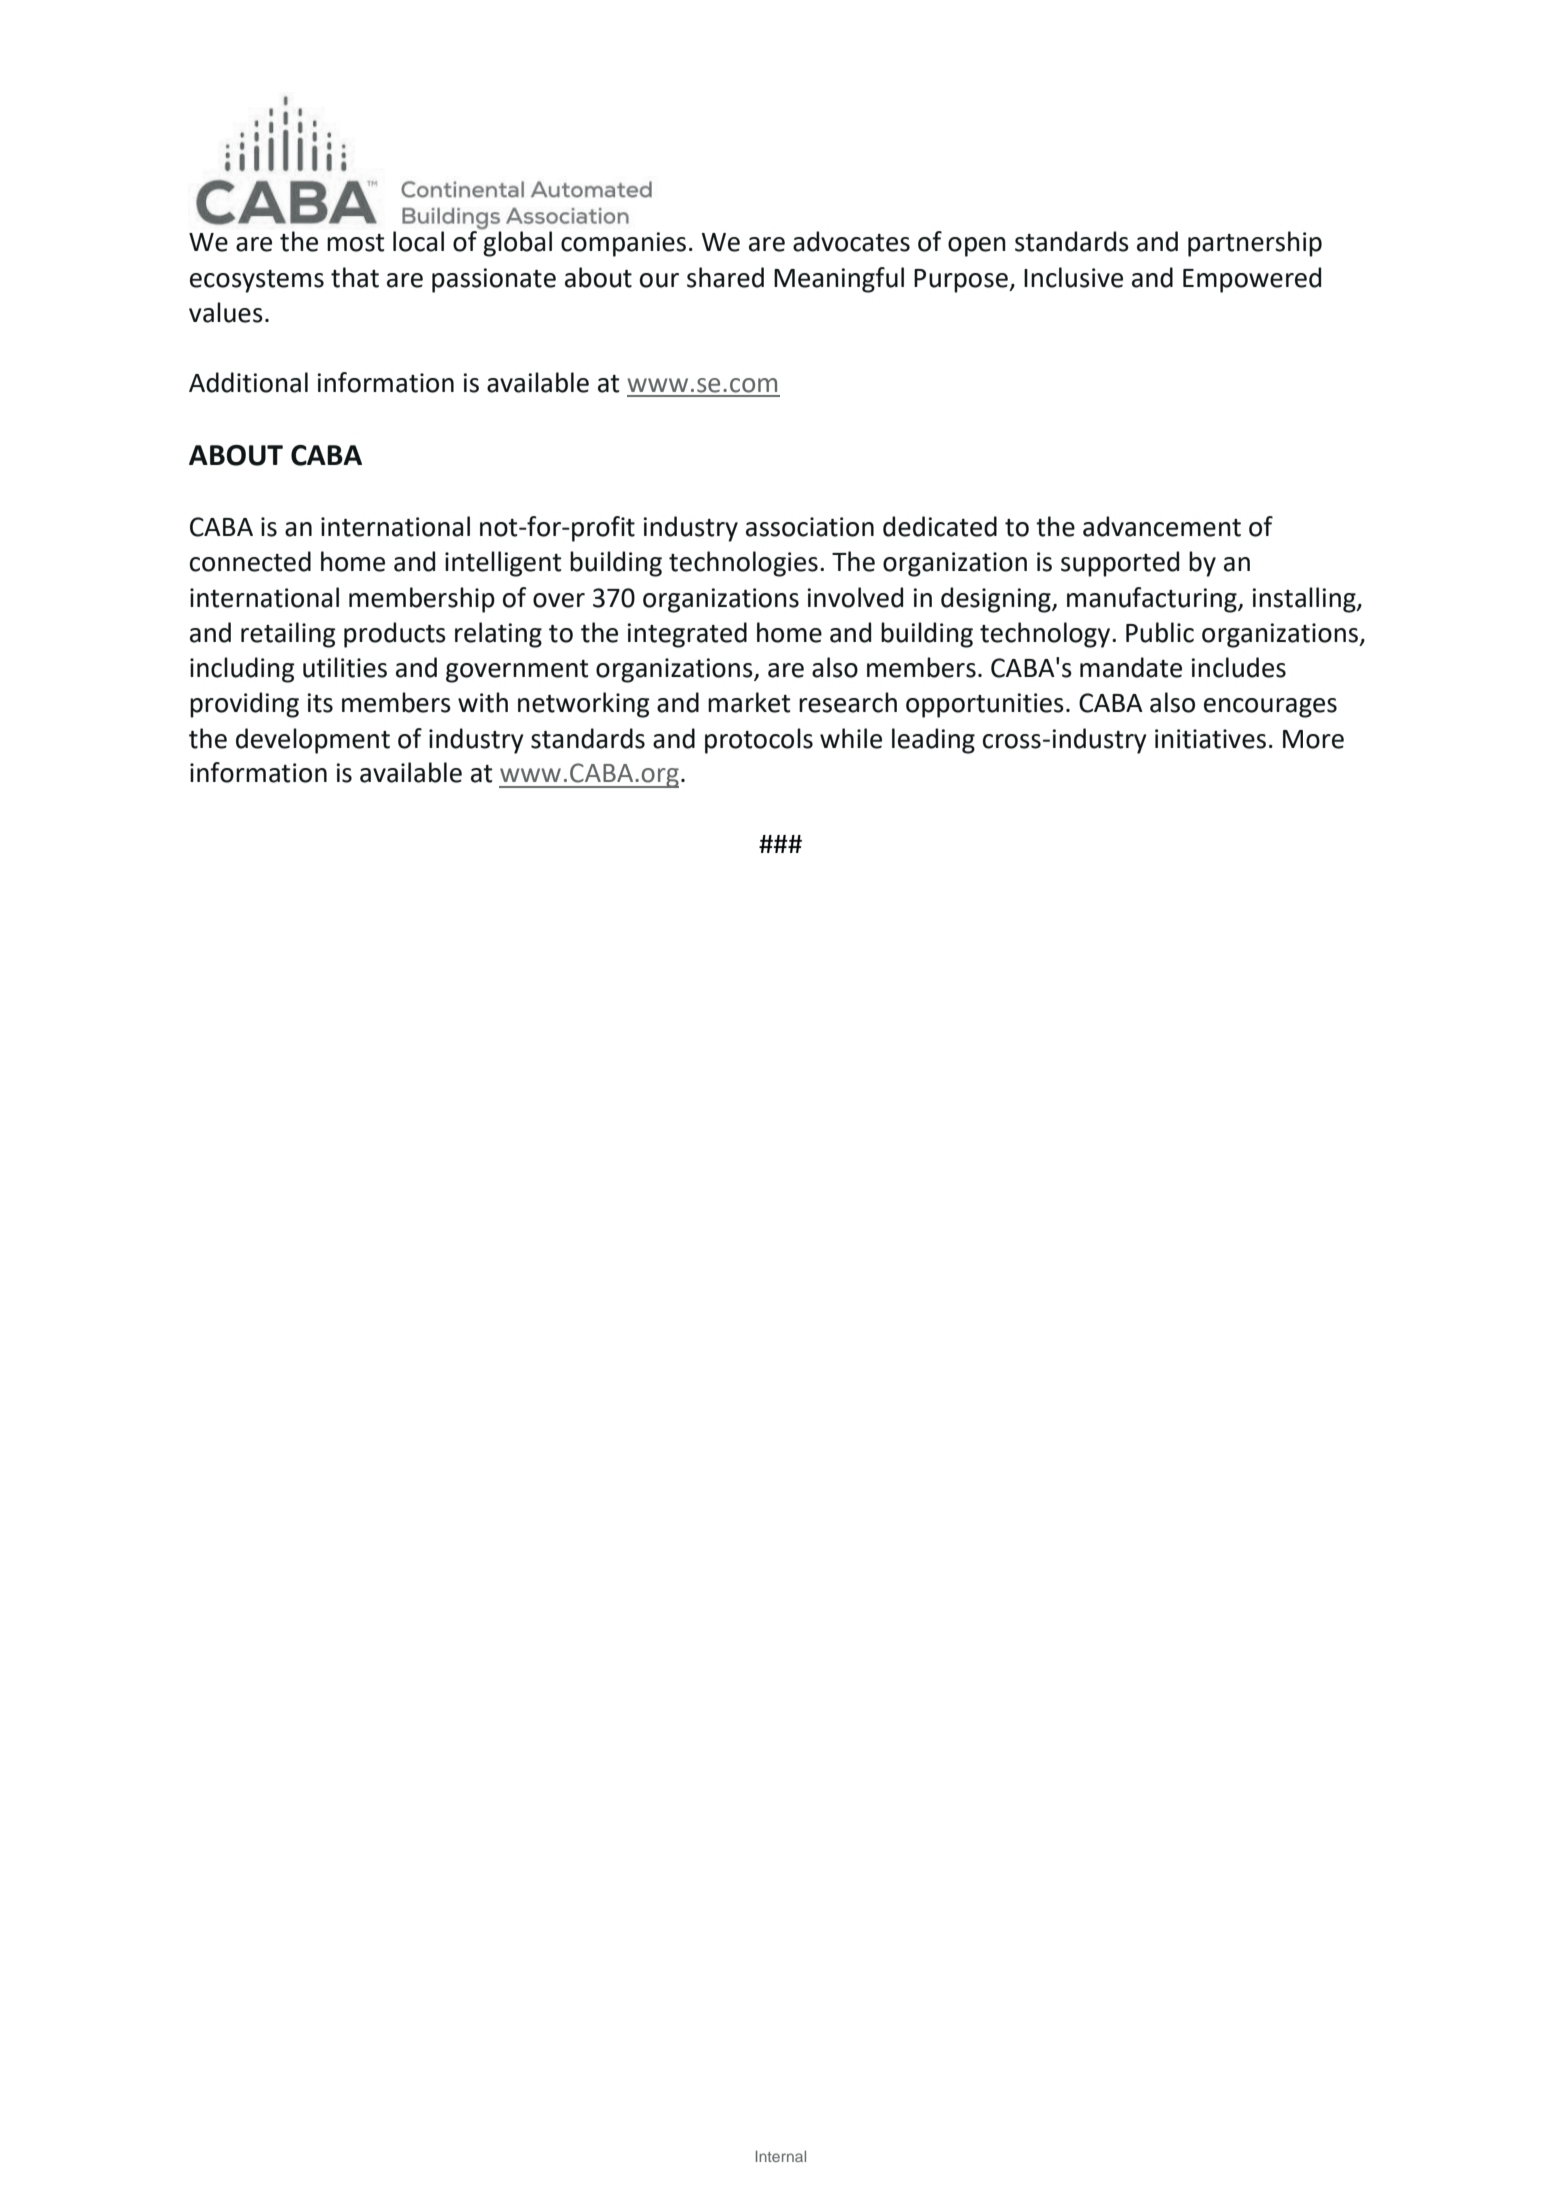 The width and height of the screenshot is (1561, 2207). Describe the element at coordinates (313, 741) in the screenshot. I see `development` at that location.
